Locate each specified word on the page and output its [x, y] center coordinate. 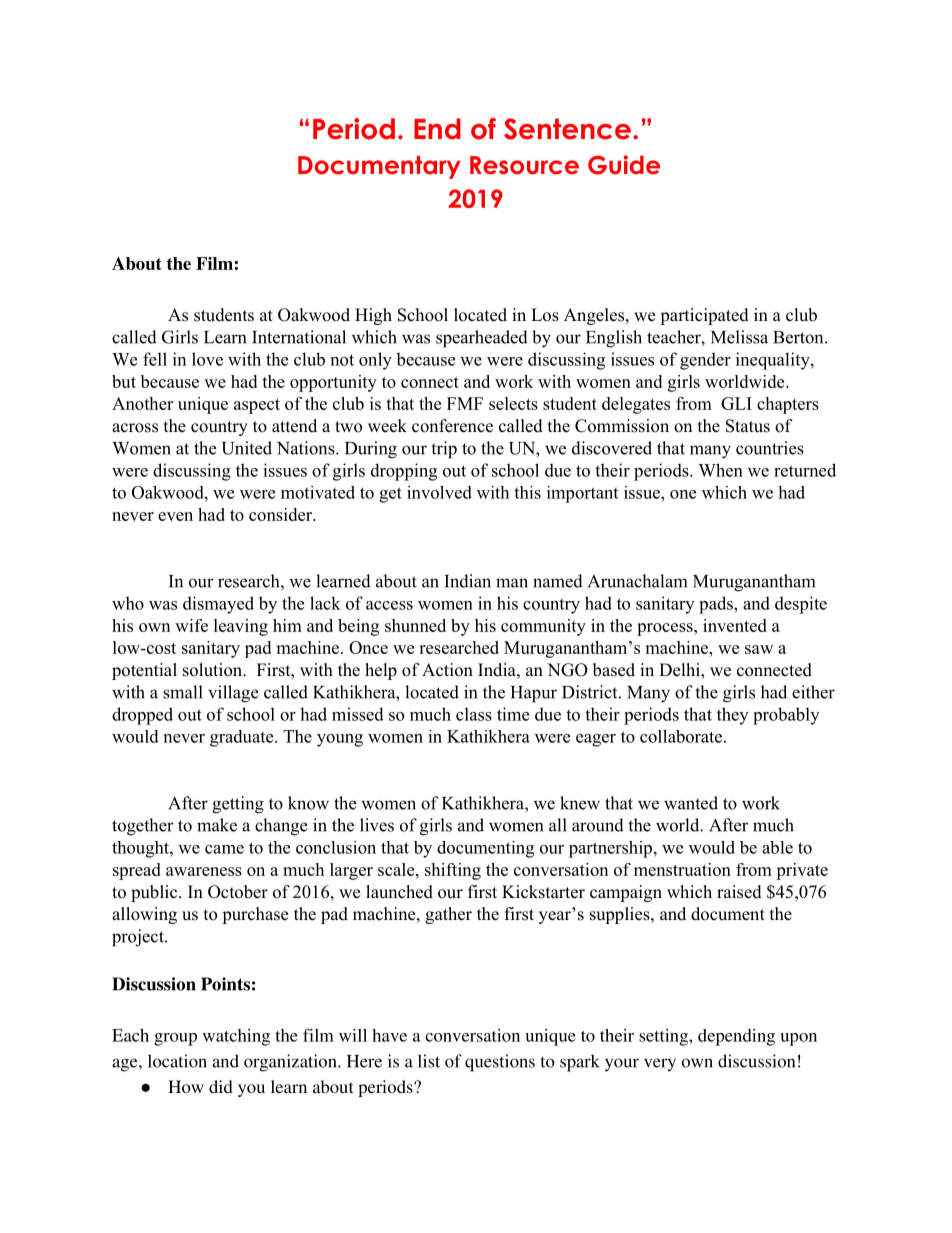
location [177, 1061]
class [474, 714]
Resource [524, 165]
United [247, 448]
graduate [243, 738]
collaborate [681, 736]
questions [500, 1063]
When [720, 470]
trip [444, 450]
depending [736, 1037]
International [299, 337]
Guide [624, 165]
